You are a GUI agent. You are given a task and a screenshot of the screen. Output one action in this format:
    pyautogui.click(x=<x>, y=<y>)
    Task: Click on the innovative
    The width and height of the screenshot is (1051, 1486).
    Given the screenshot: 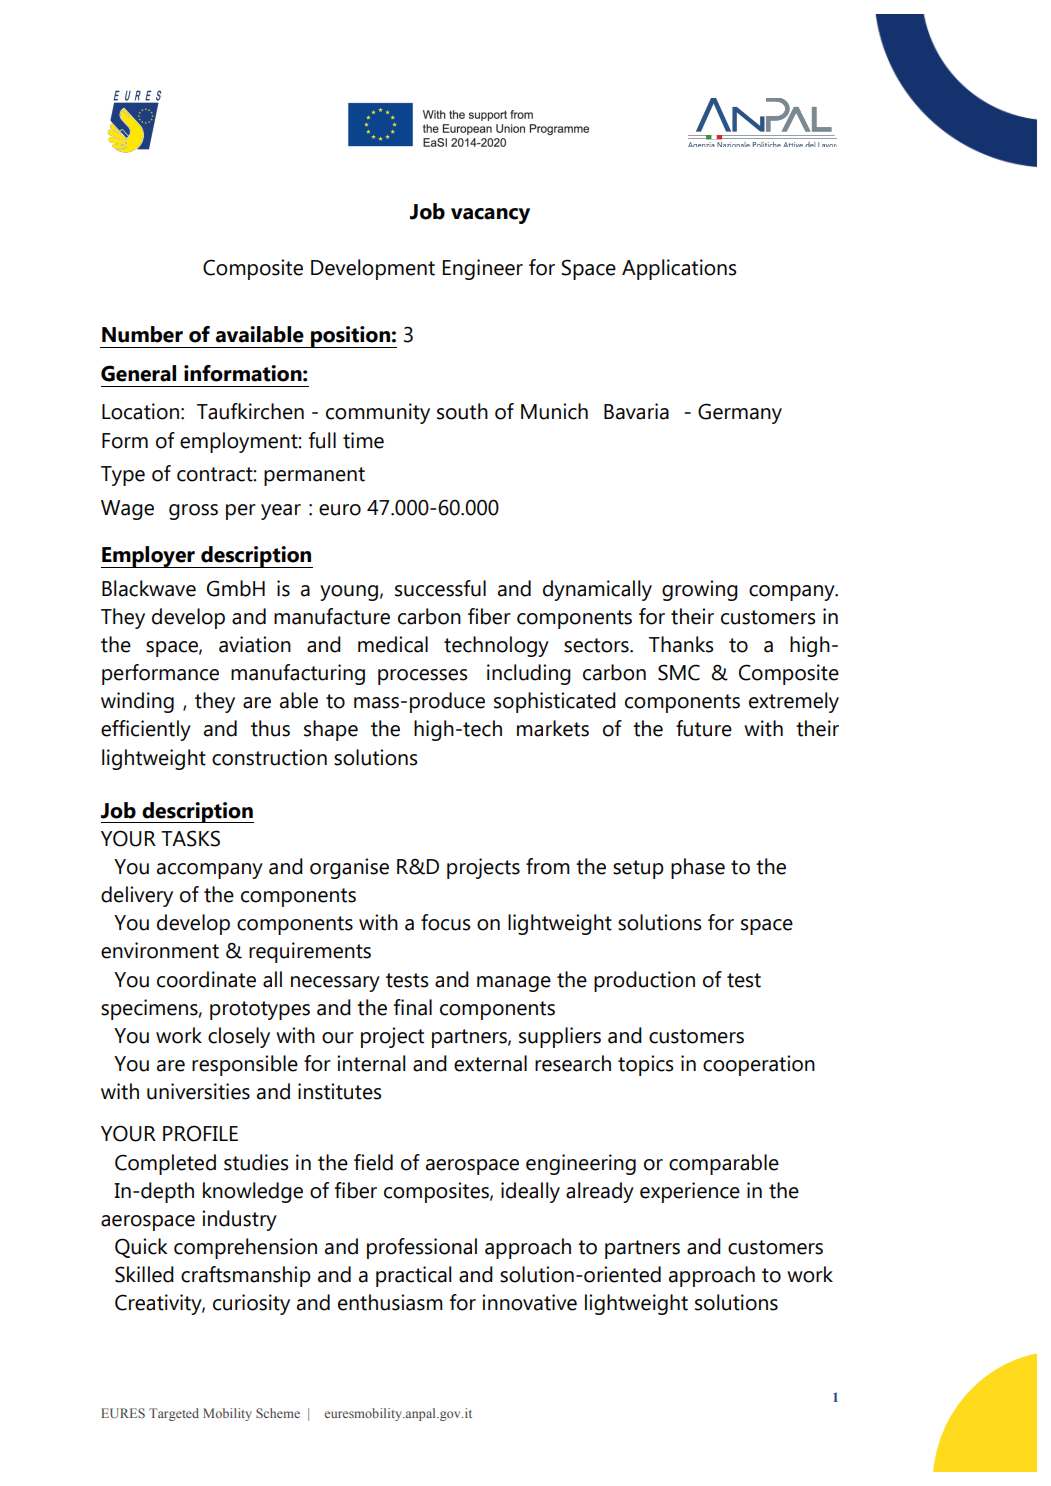 What is the action you would take?
    pyautogui.click(x=529, y=1302)
